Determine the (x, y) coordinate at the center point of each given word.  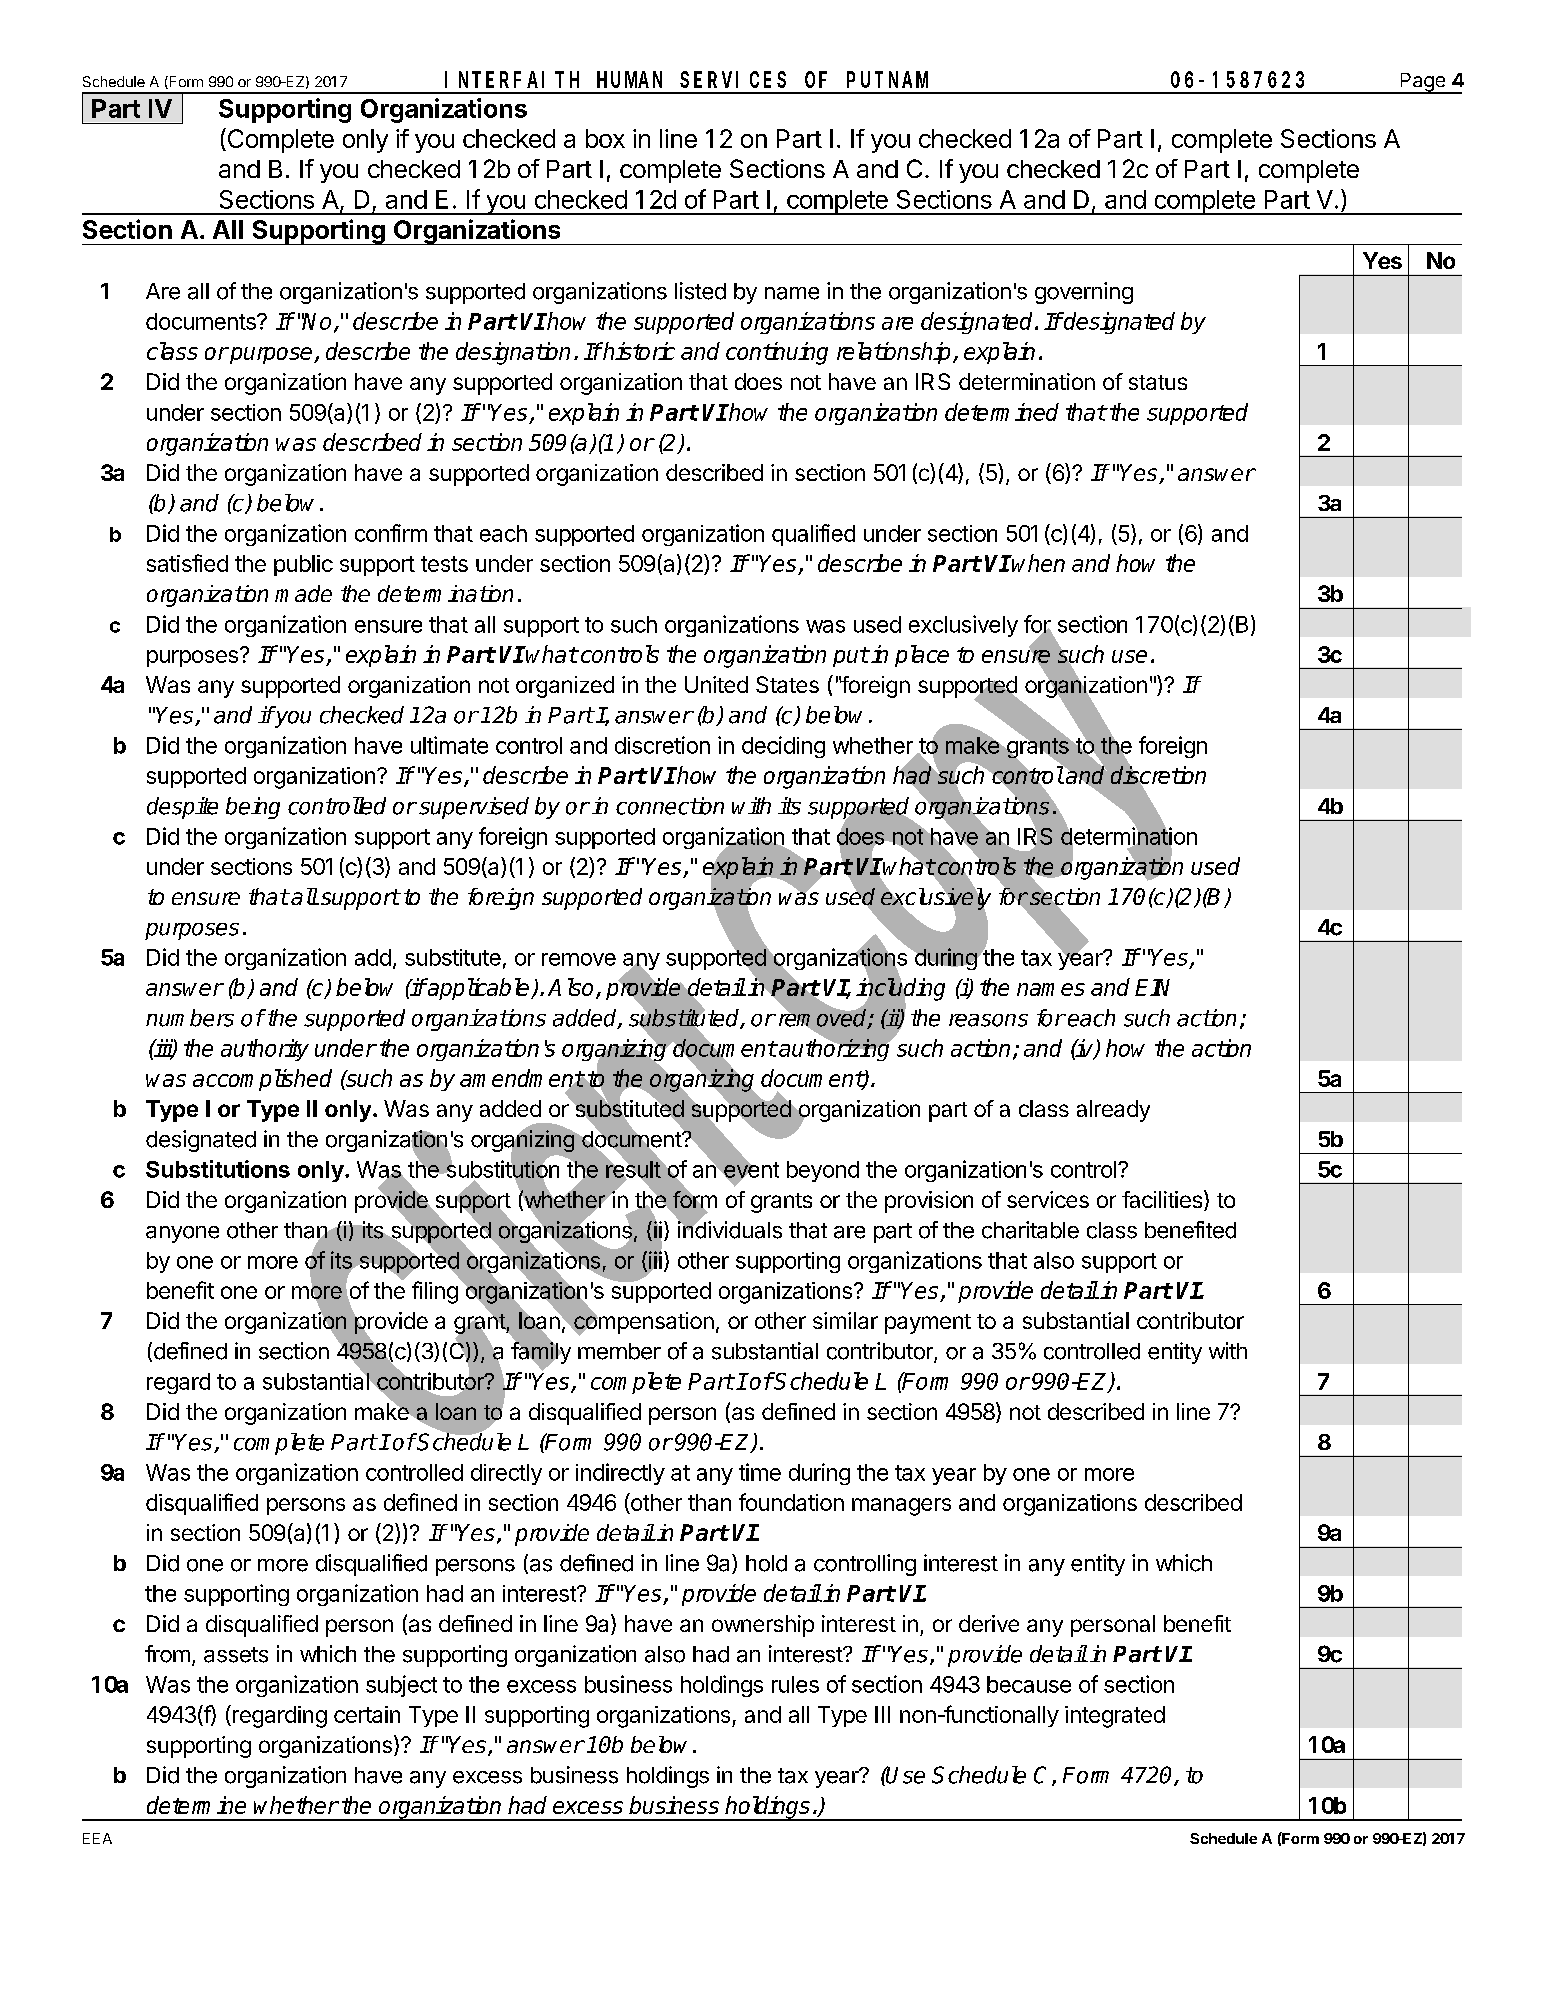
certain (367, 1714)
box (605, 138)
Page (1422, 83)
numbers (190, 1018)
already (1113, 1111)
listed (700, 291)
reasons (988, 1020)
